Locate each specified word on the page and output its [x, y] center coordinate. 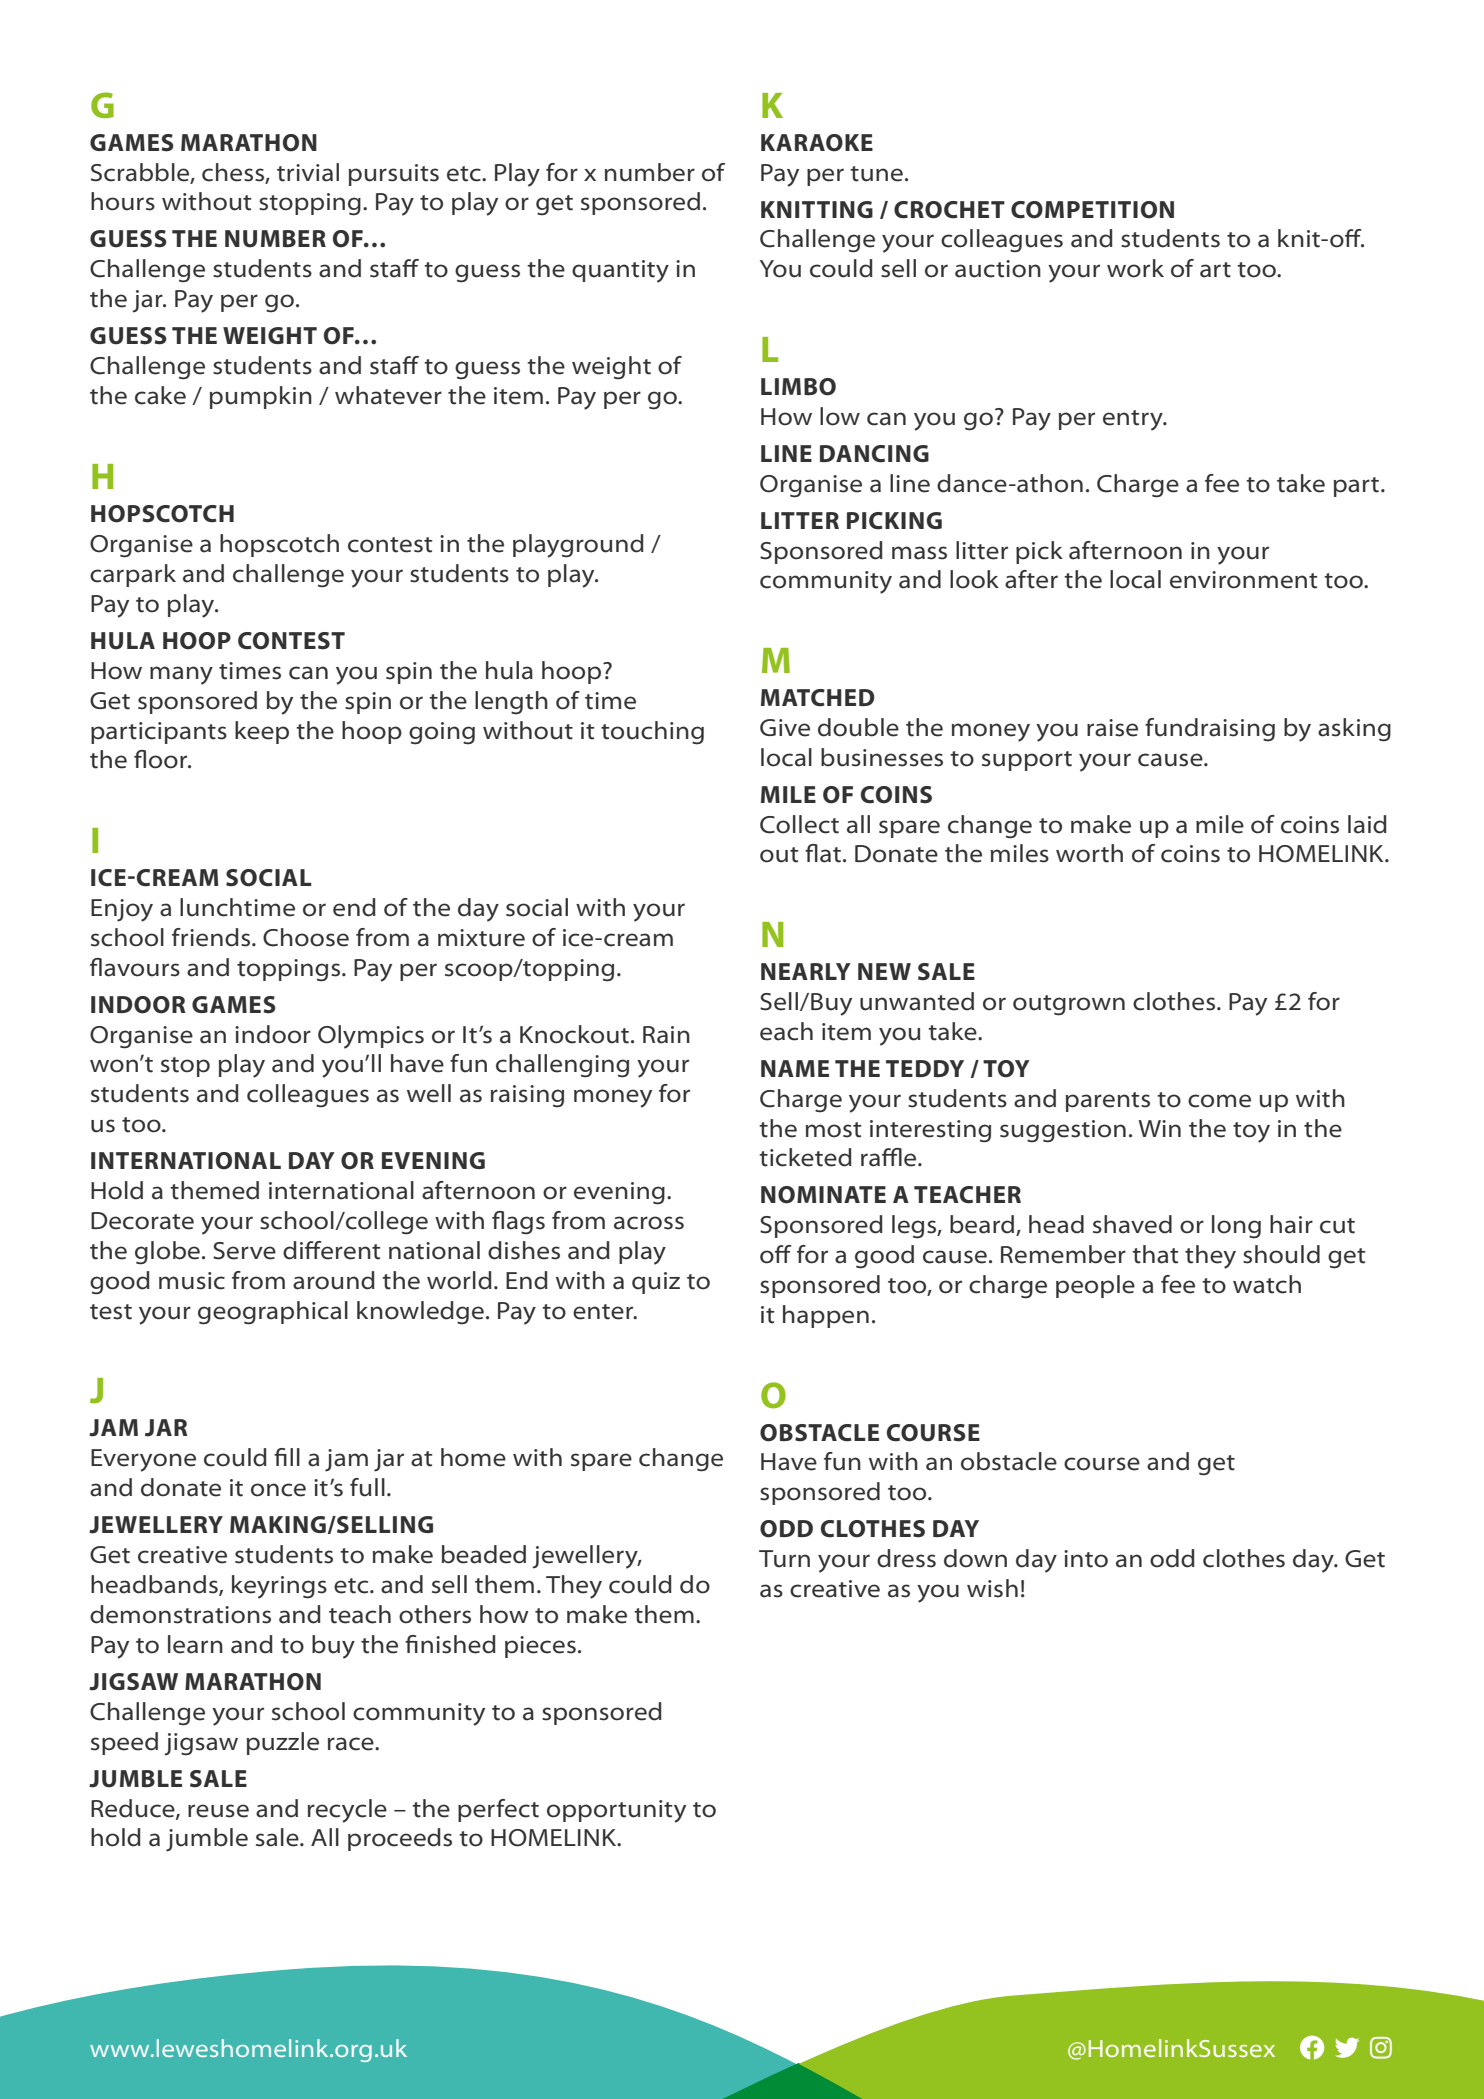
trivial [308, 172]
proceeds [400, 1839]
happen [826, 1316]
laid [1367, 824]
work [1135, 268]
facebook [1312, 2047]
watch [1267, 1284]
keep [262, 732]
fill [287, 1457]
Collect [799, 824]
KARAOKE [817, 143]
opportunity [616, 1811]
